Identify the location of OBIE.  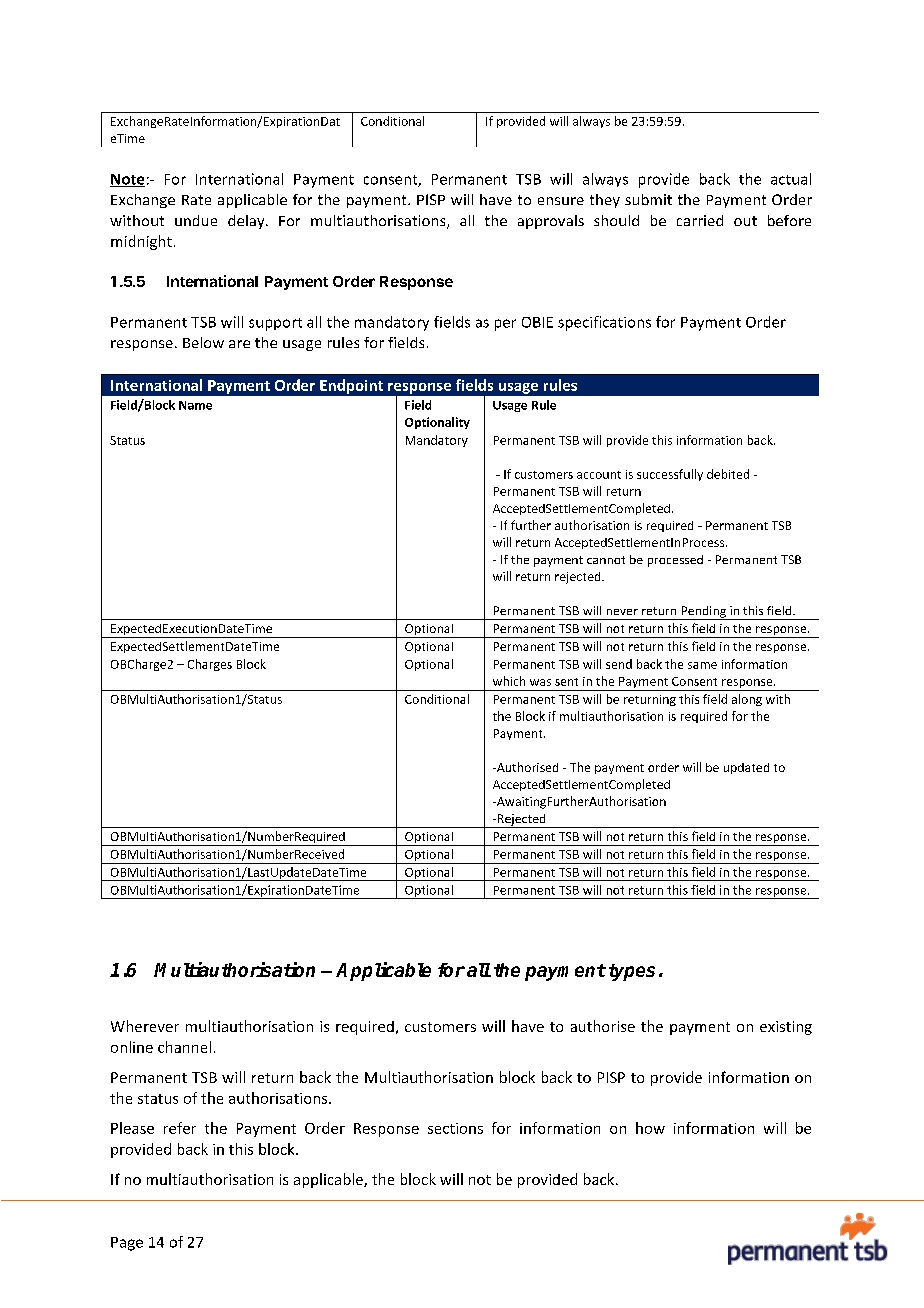
(537, 322).
